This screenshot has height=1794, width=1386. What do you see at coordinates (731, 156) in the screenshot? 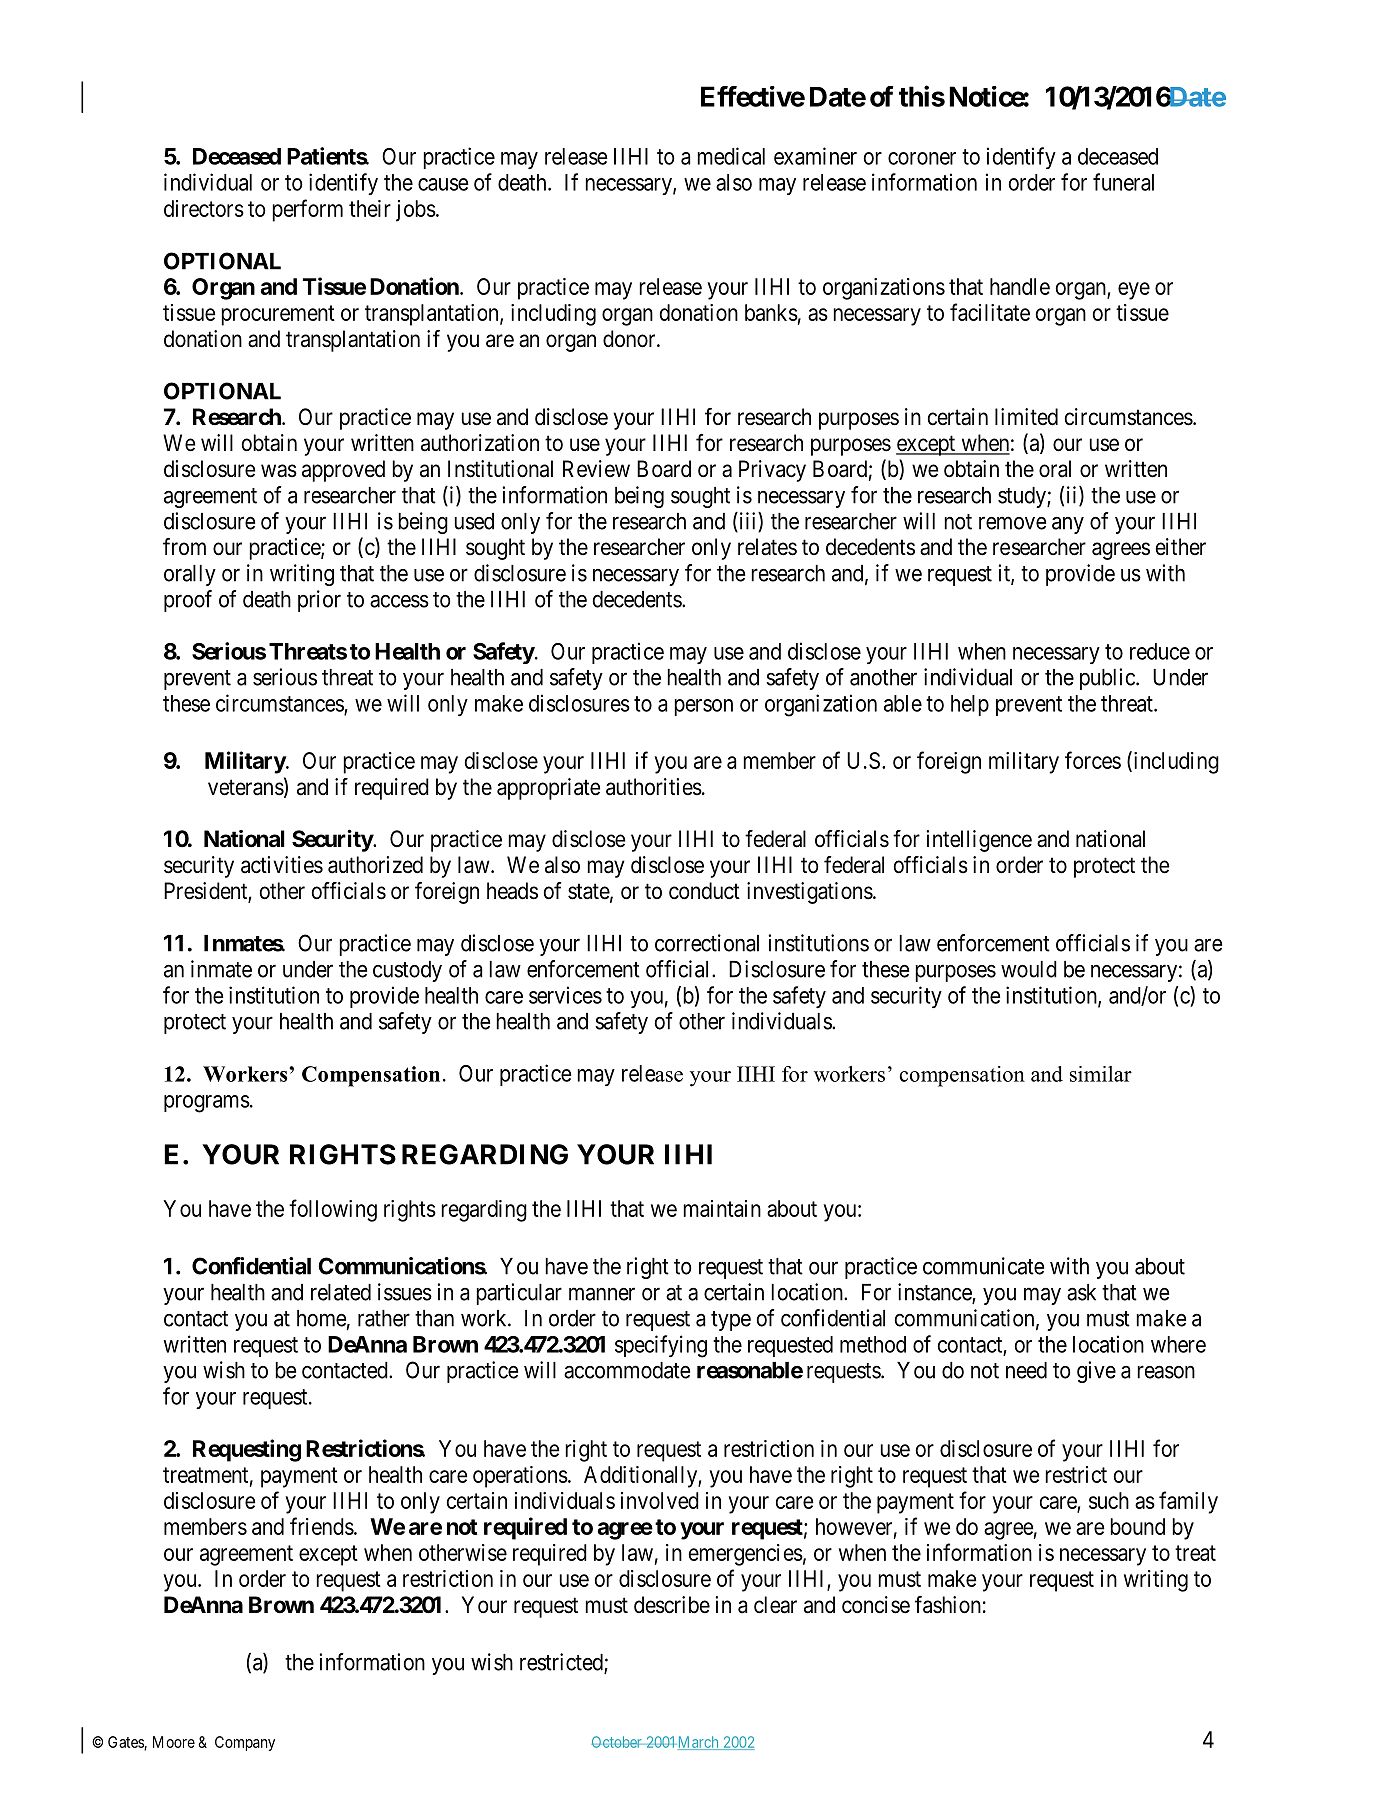
I see `medical` at bounding box center [731, 156].
